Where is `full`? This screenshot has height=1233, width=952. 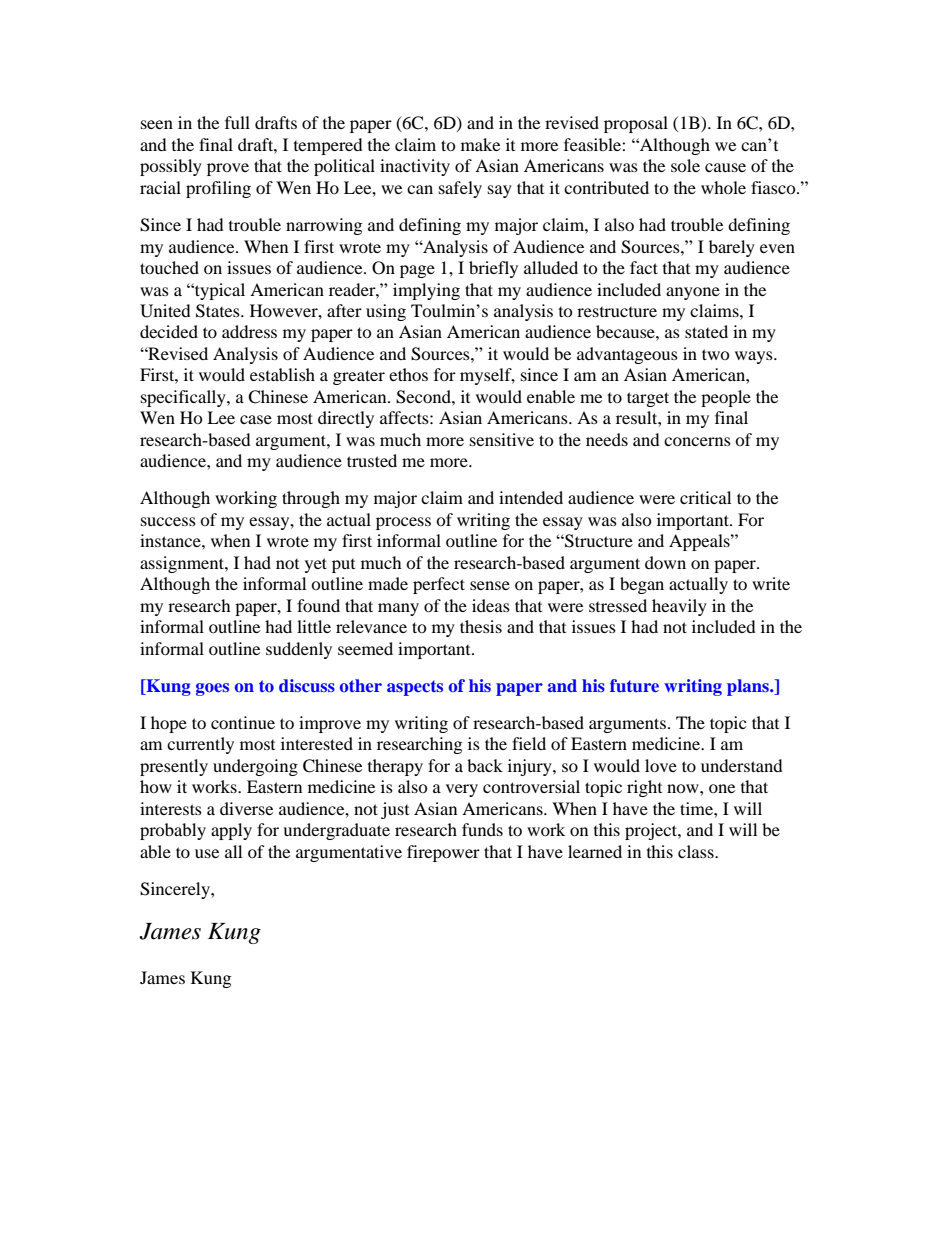
full is located at coordinates (237, 122).
